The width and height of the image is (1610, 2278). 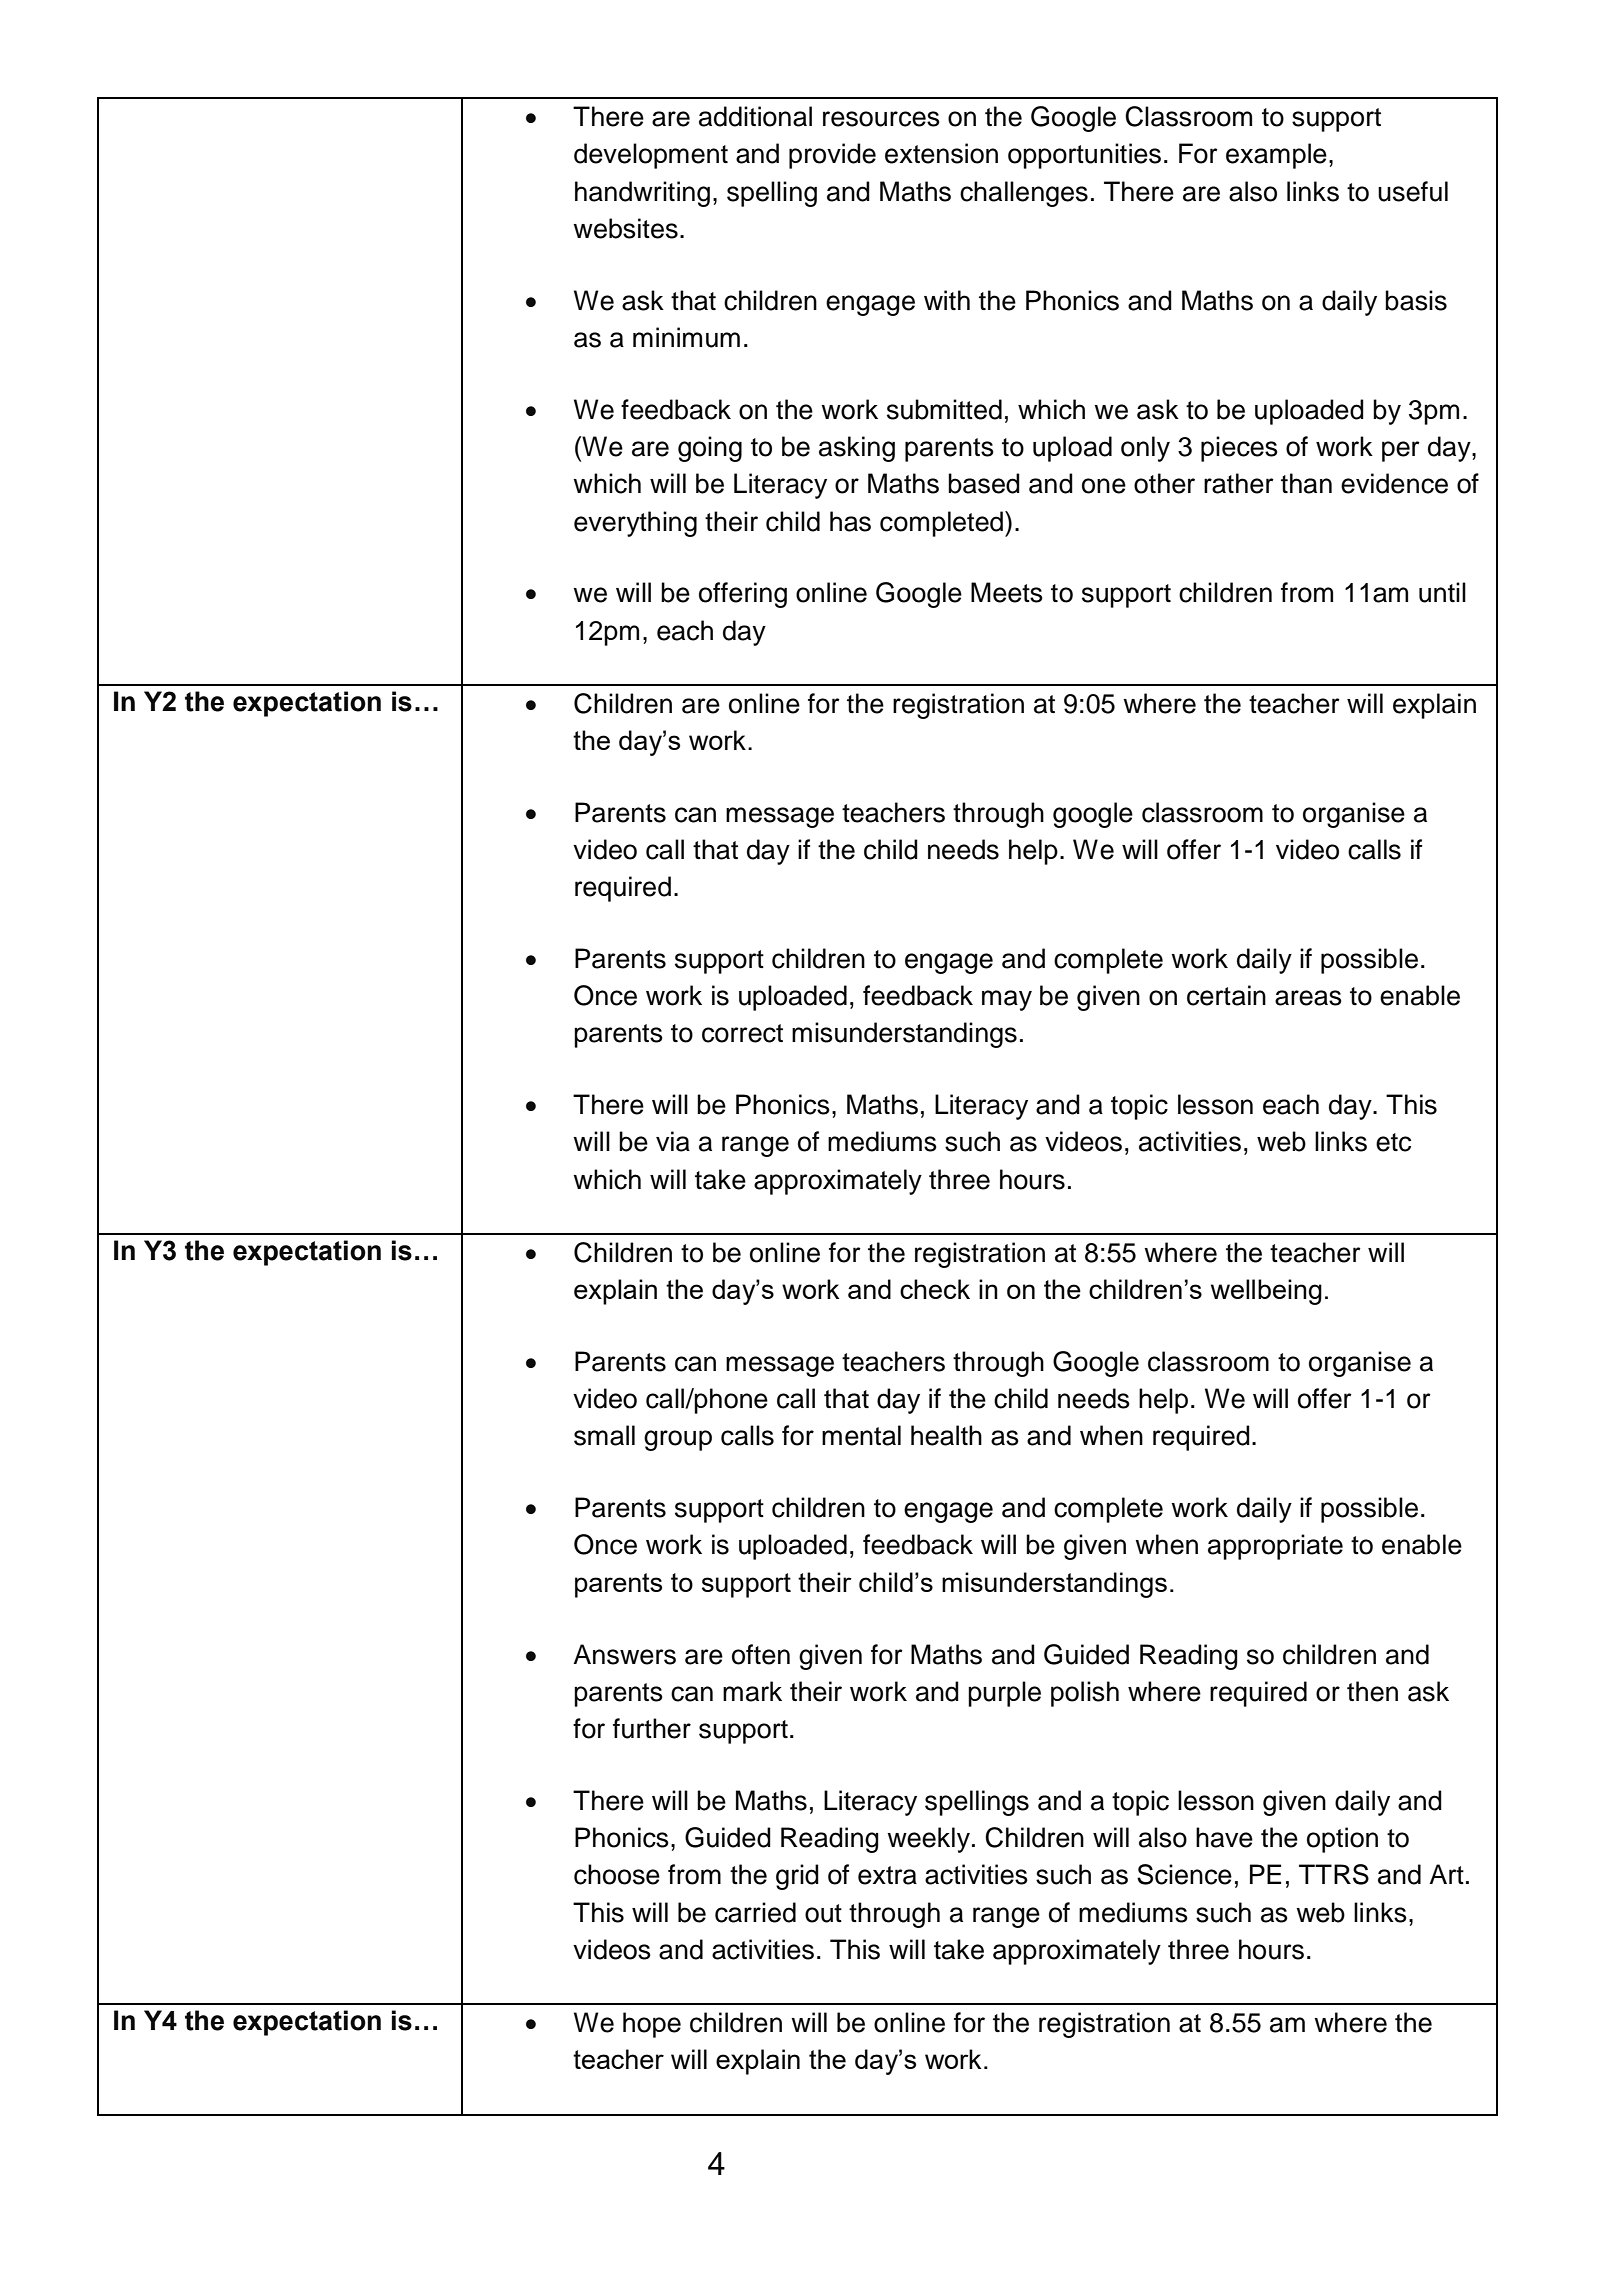 I want to click on useful, so click(x=1413, y=191).
